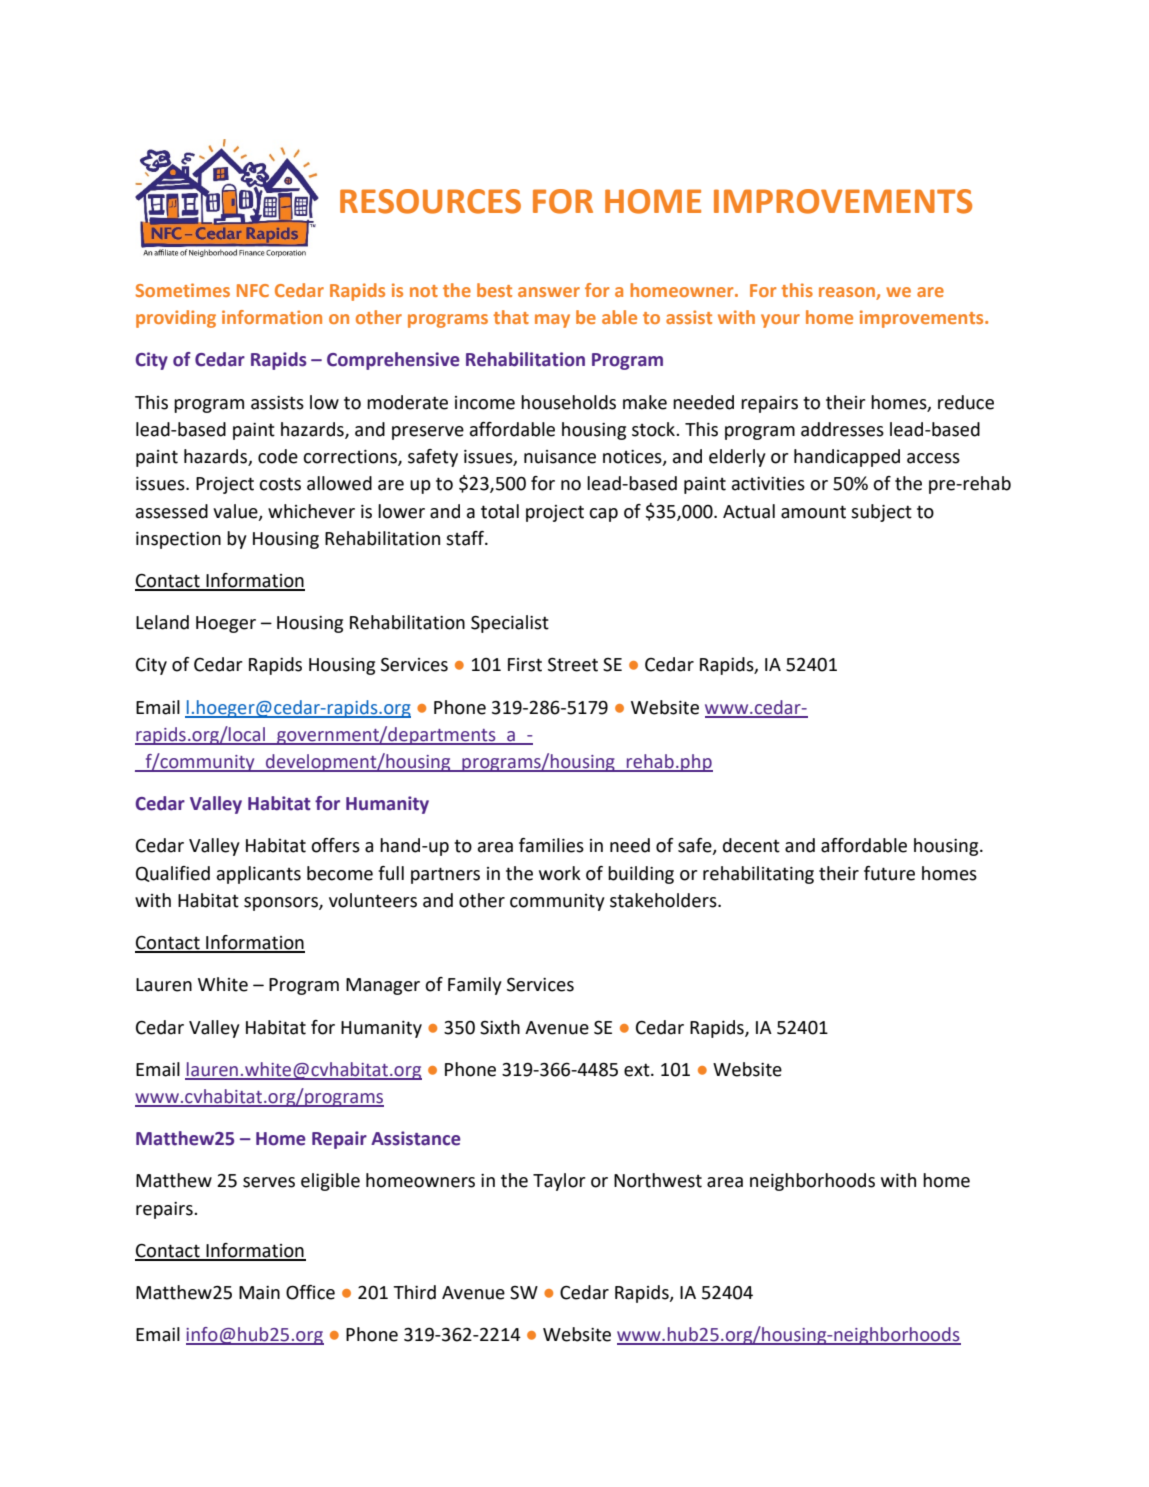  Describe the element at coordinates (881, 513) in the page. I see `subject` at that location.
